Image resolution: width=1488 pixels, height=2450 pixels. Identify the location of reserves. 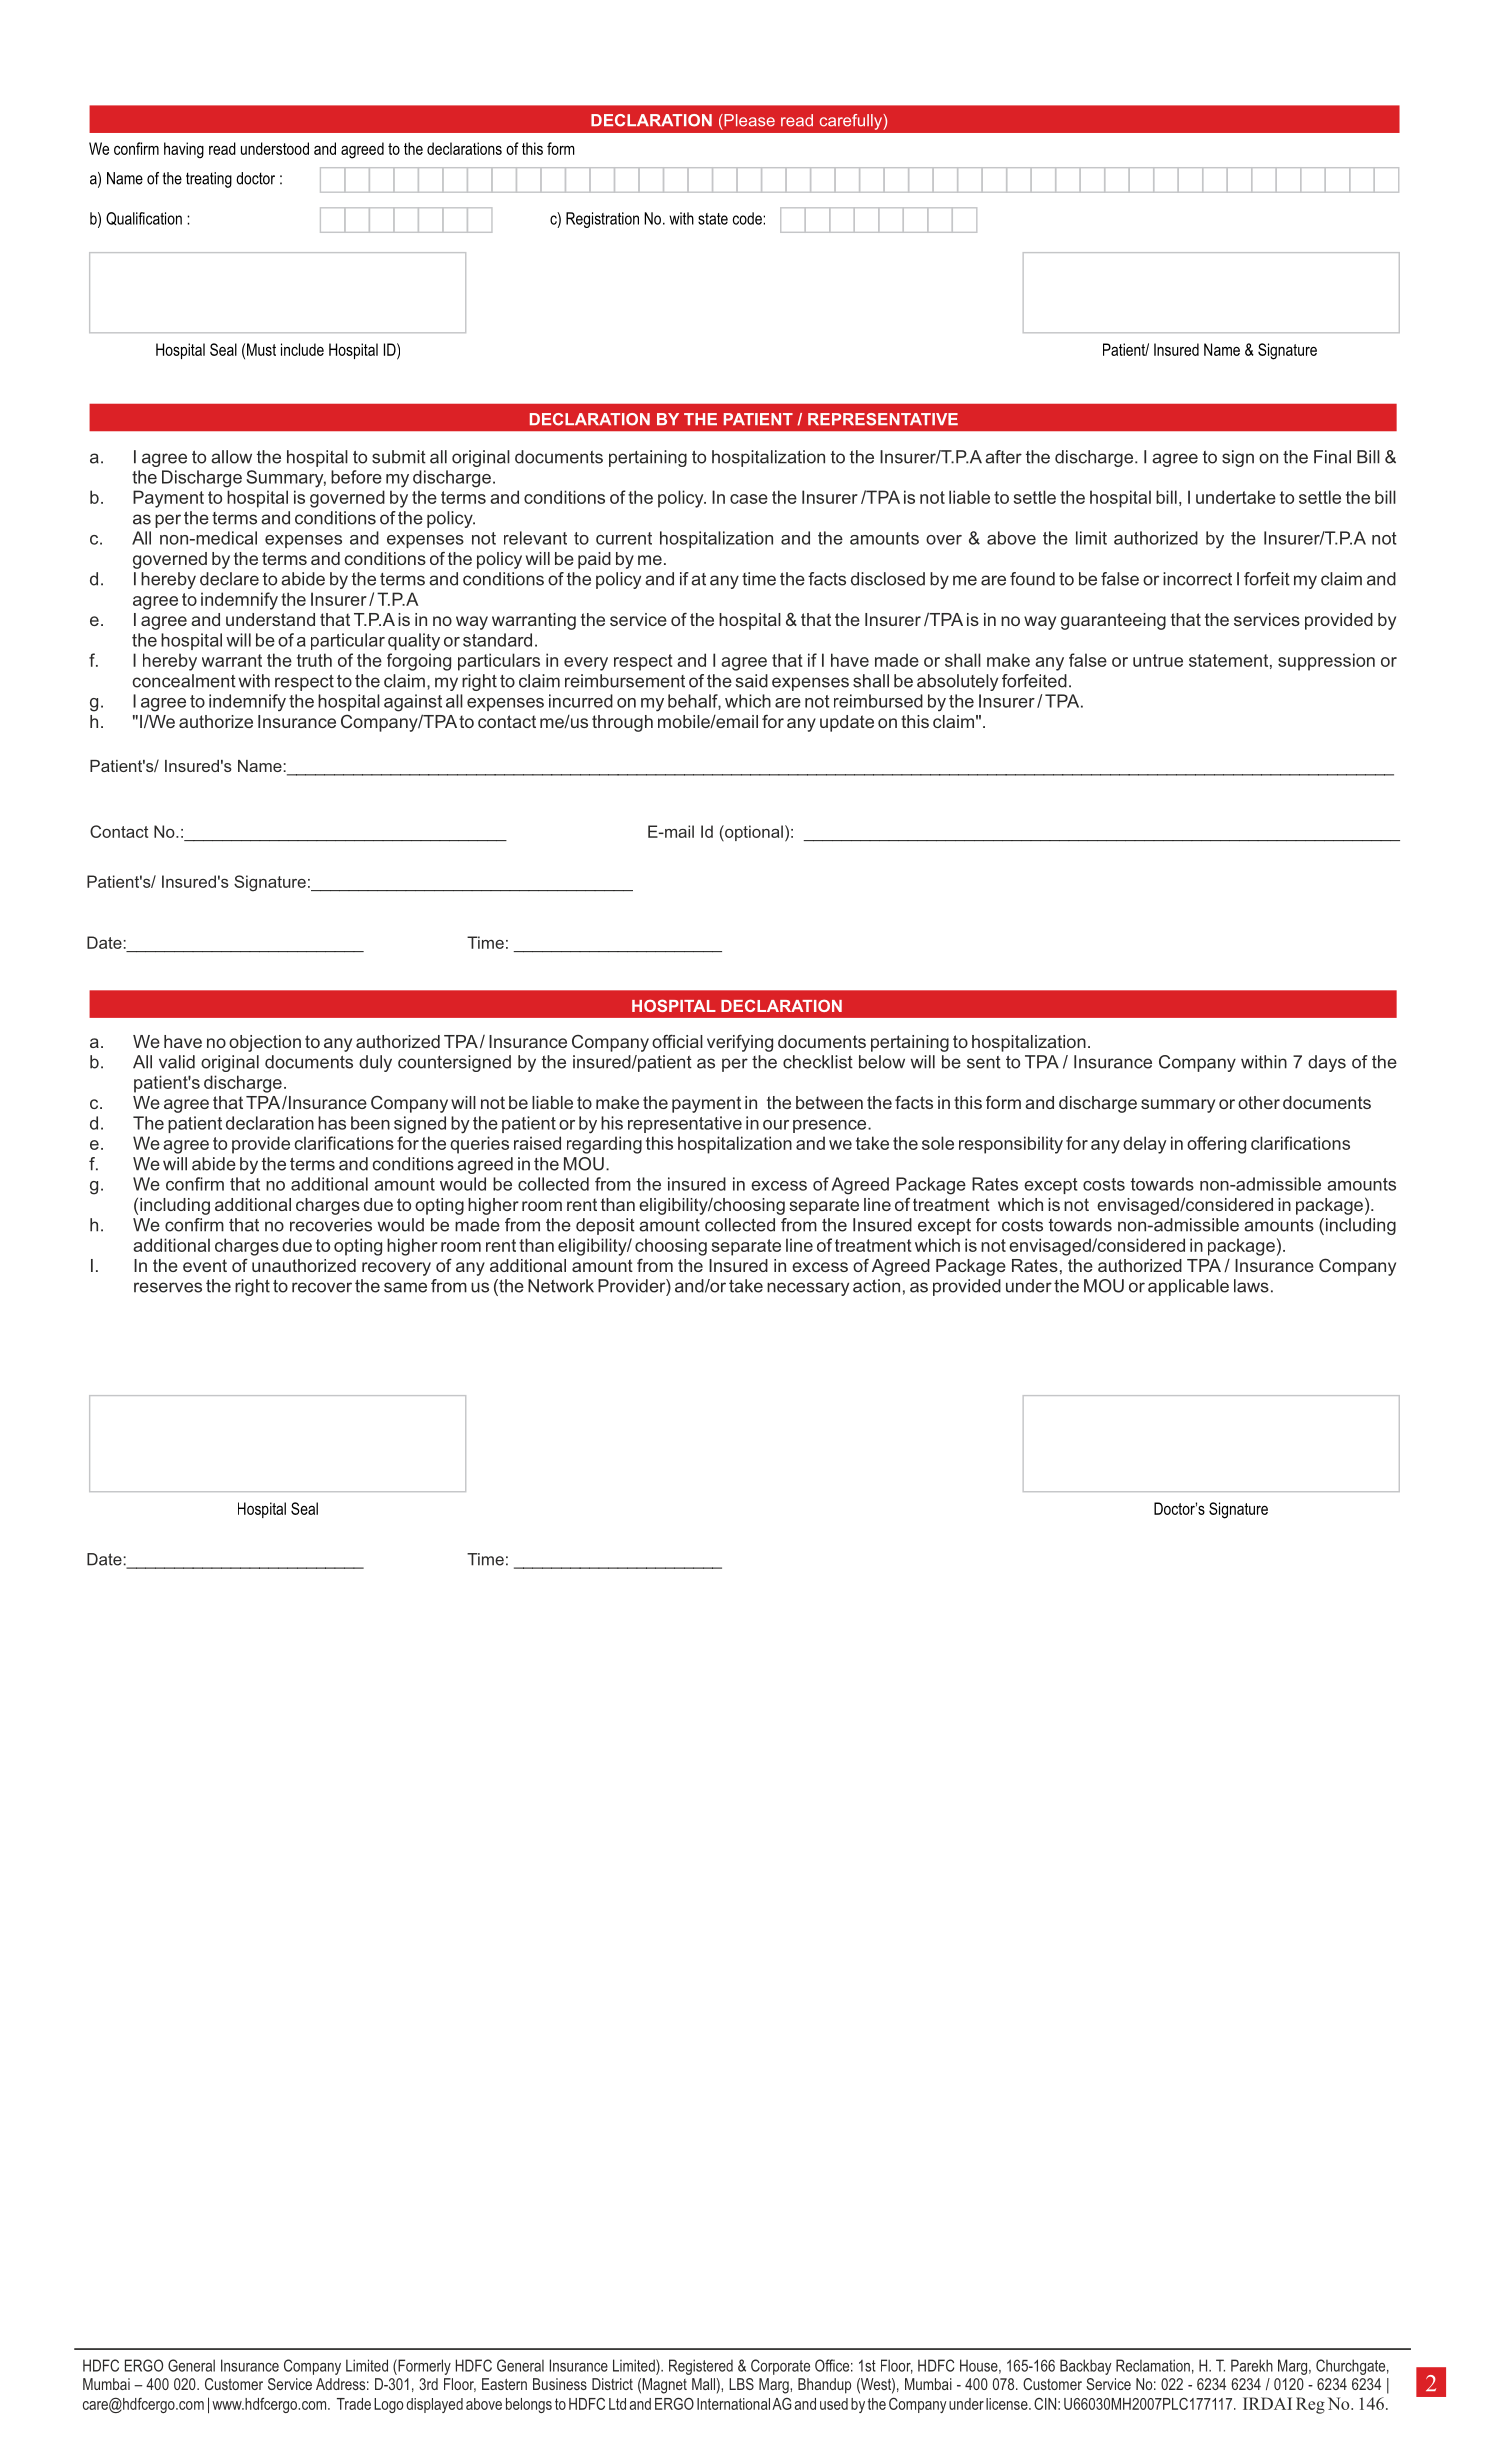
(168, 1287).
